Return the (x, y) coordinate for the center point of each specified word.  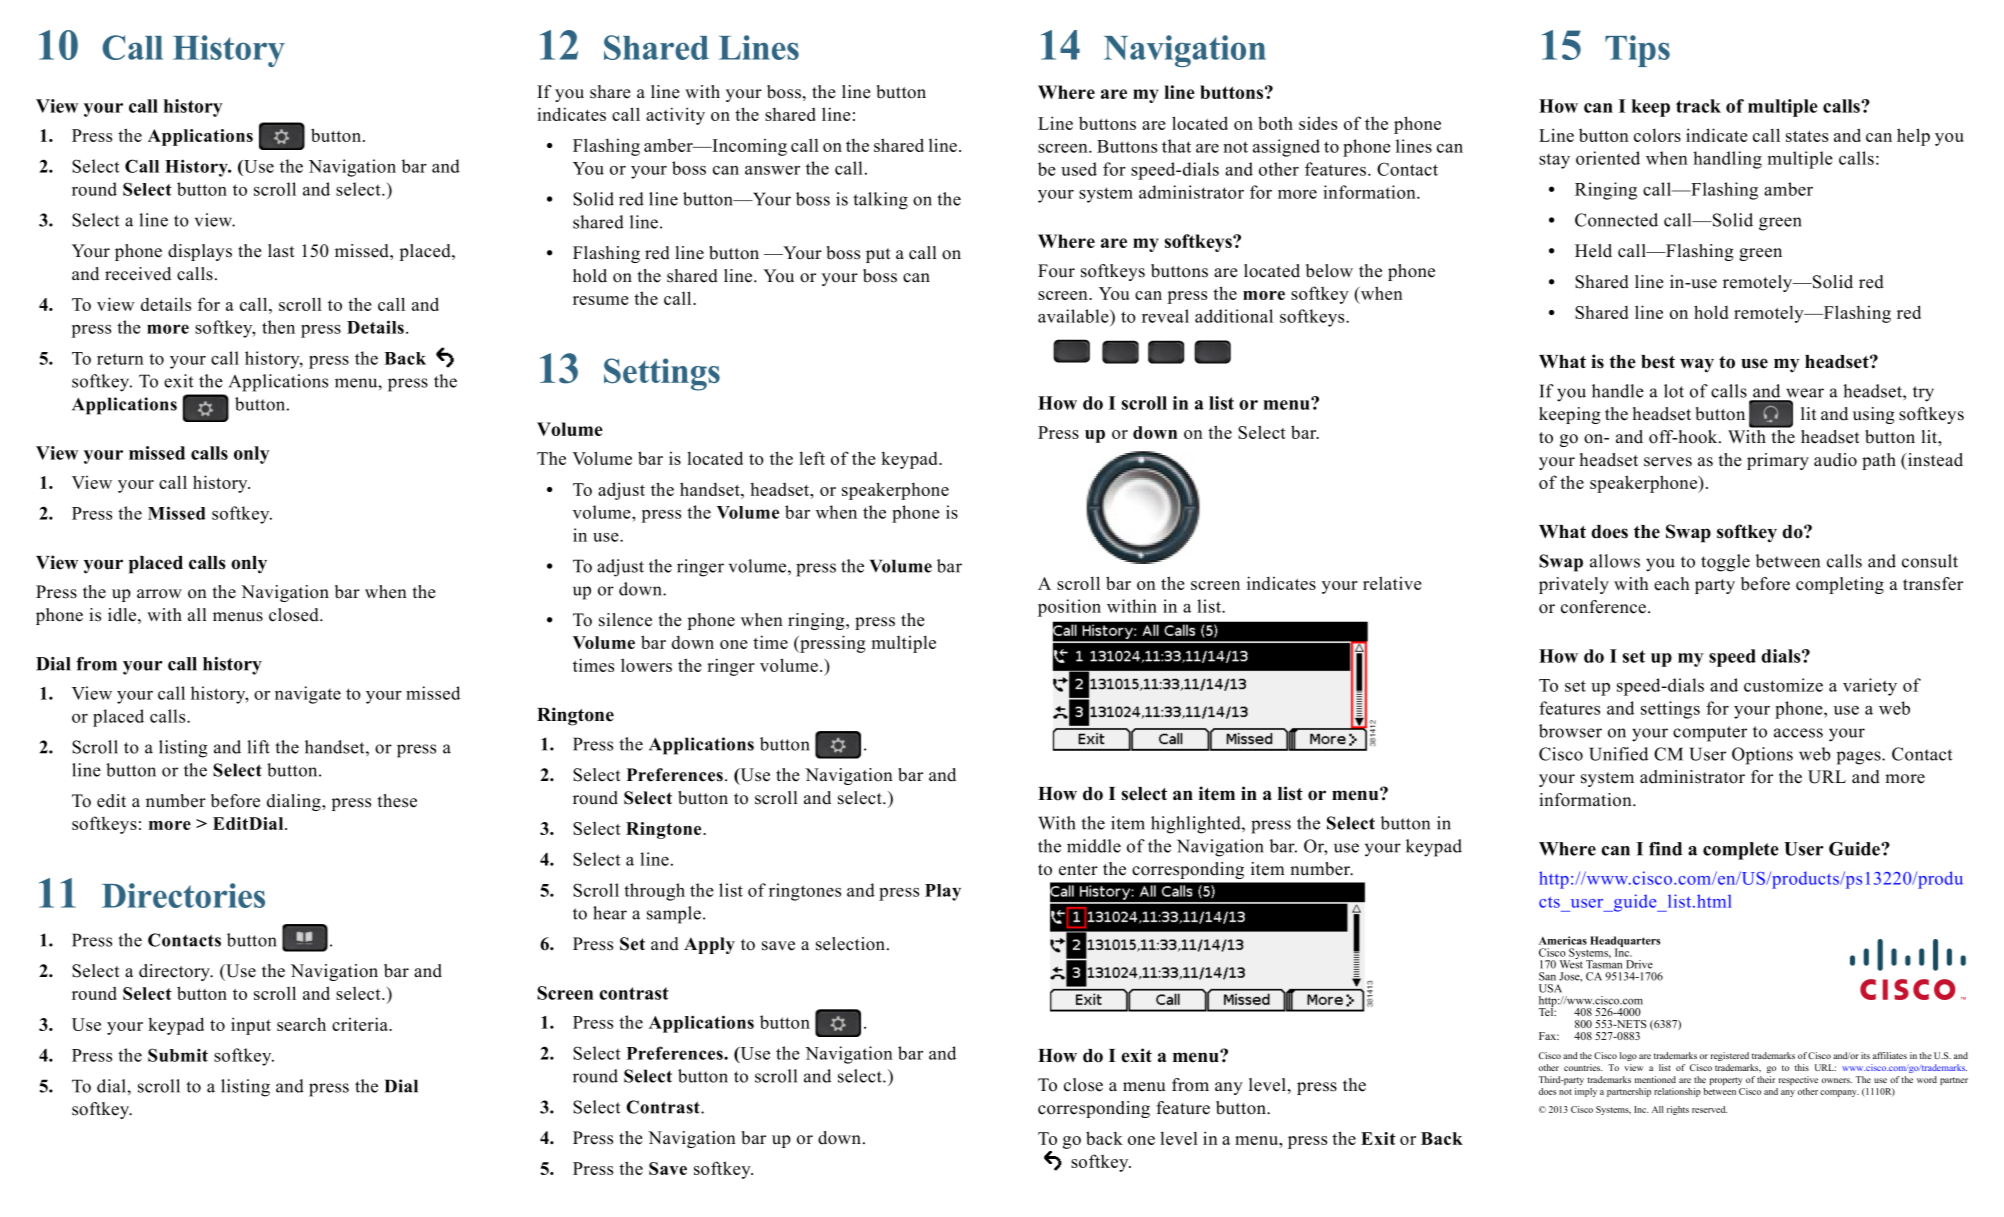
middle (1094, 846)
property (1726, 1081)
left (812, 458)
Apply (709, 945)
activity (675, 116)
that (1176, 146)
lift (258, 747)
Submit (178, 1055)
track (1698, 106)
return (120, 359)
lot (1674, 391)
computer (1710, 734)
